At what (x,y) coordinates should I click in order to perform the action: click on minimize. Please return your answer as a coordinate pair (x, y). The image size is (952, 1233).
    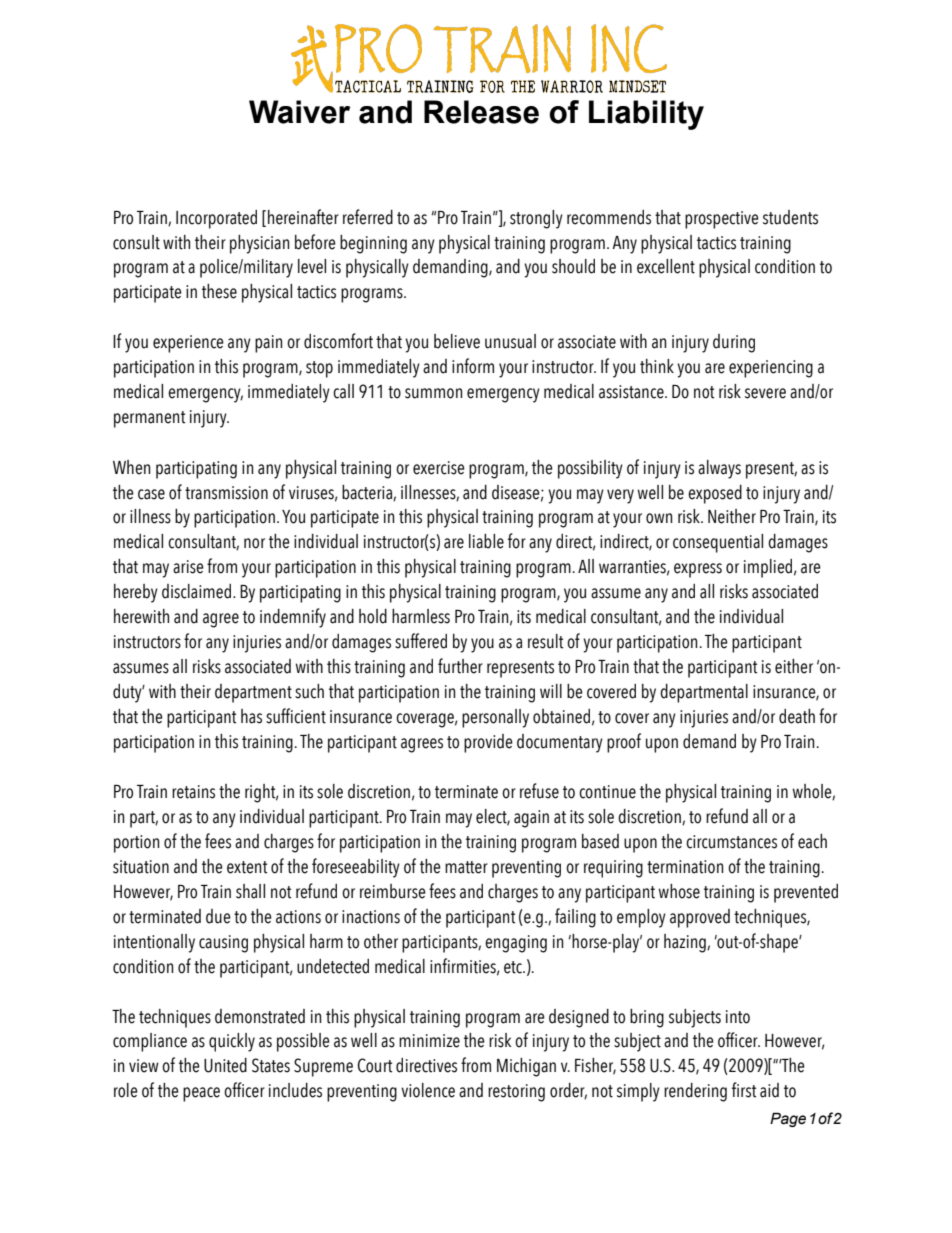
    Looking at the image, I should click on (429, 1041).
